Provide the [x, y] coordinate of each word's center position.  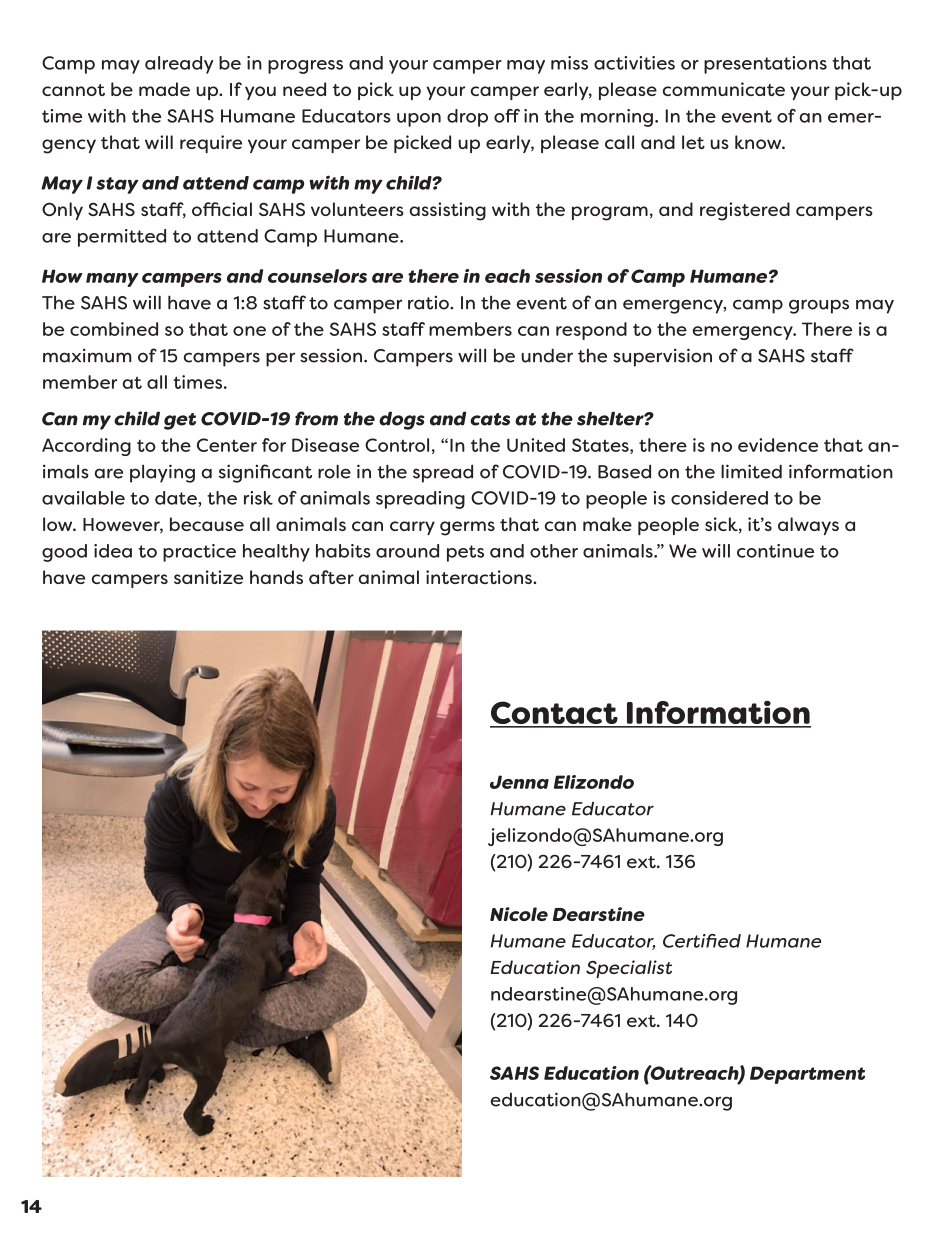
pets [465, 553]
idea [113, 551]
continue [775, 551]
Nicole [519, 914]
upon [419, 120]
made [164, 89]
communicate [724, 89]
